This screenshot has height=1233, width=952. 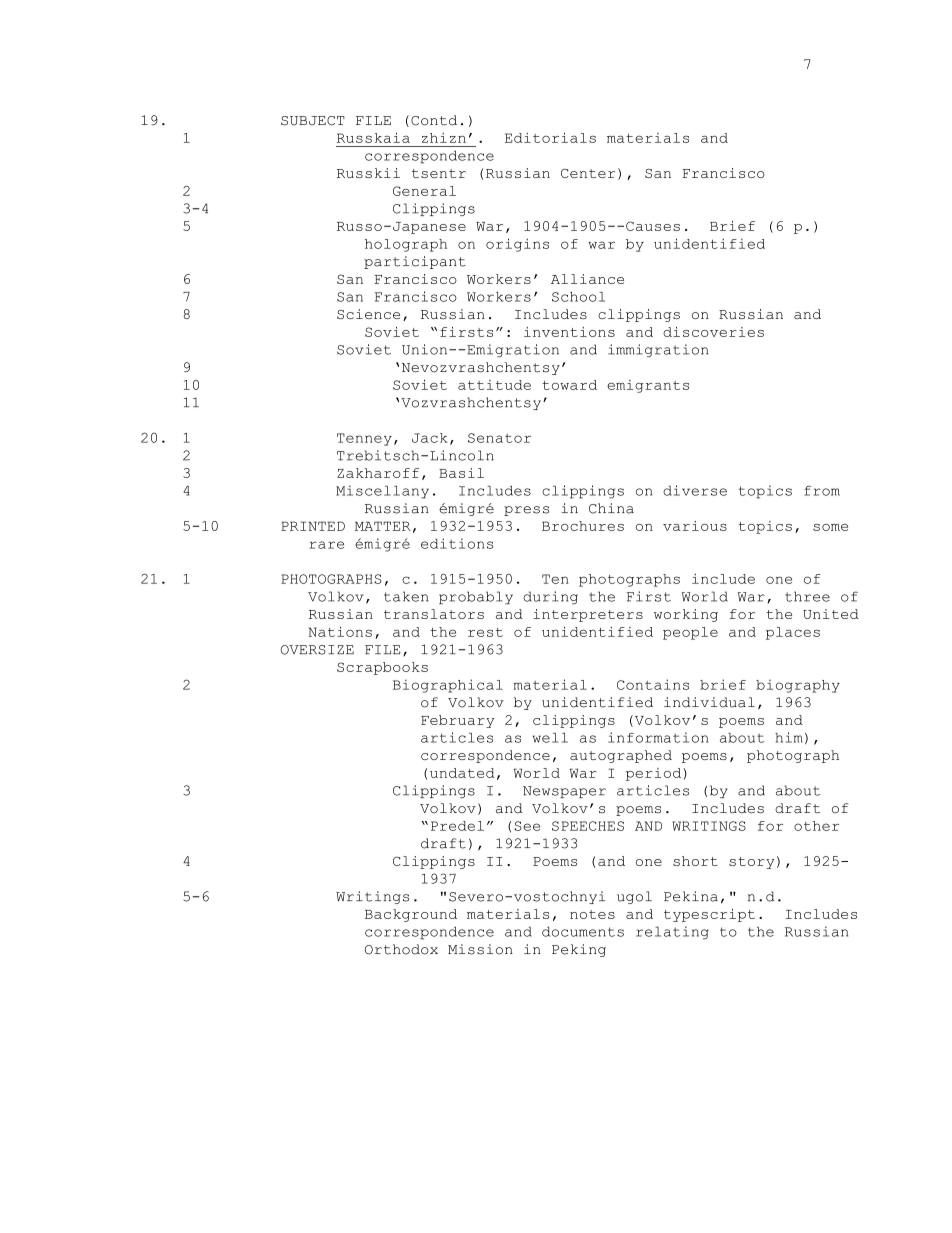 What do you see at coordinates (313, 121) in the screenshot?
I see `SUBJECT` at bounding box center [313, 121].
